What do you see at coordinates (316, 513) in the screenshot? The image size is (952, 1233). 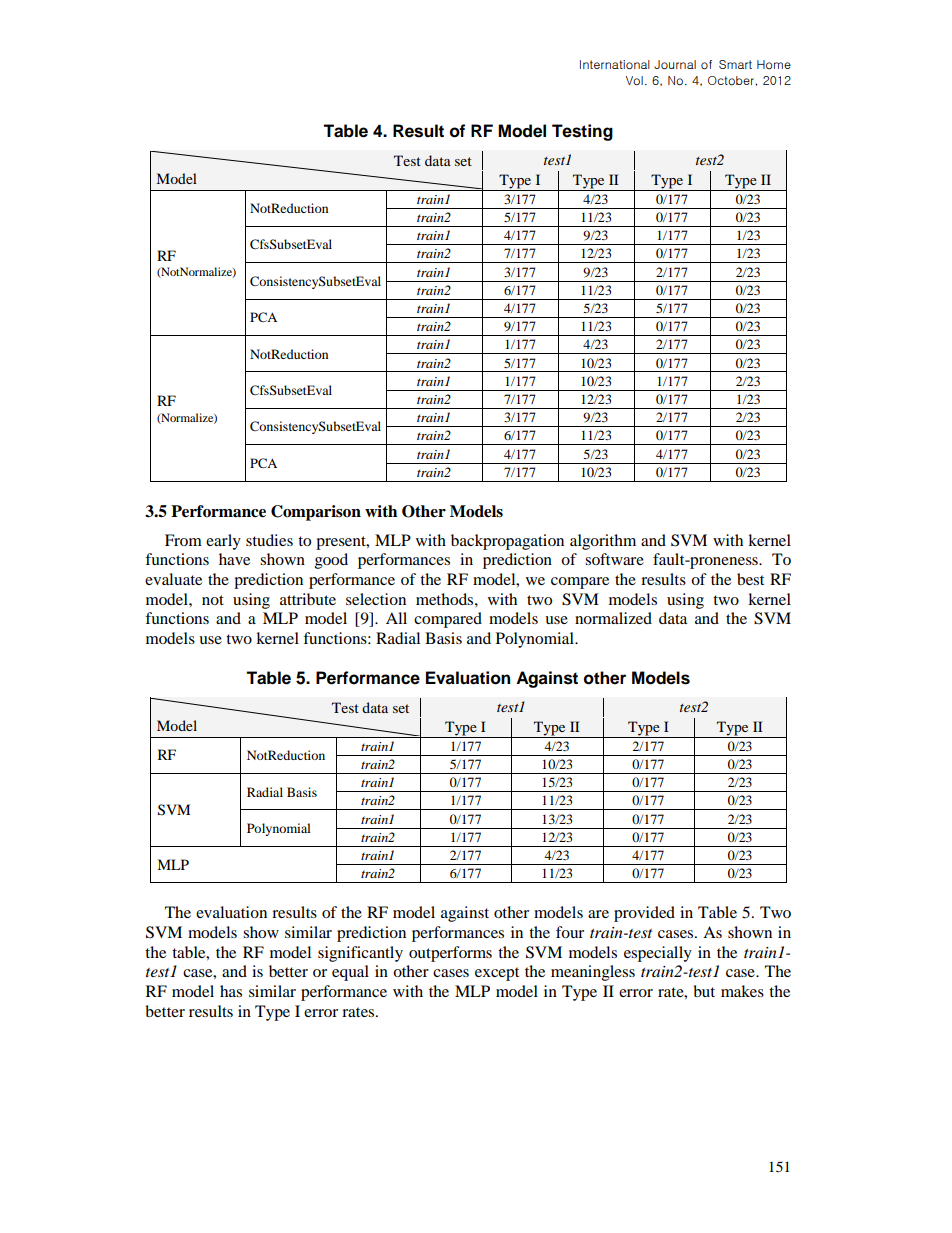 I see `Comparison` at bounding box center [316, 513].
